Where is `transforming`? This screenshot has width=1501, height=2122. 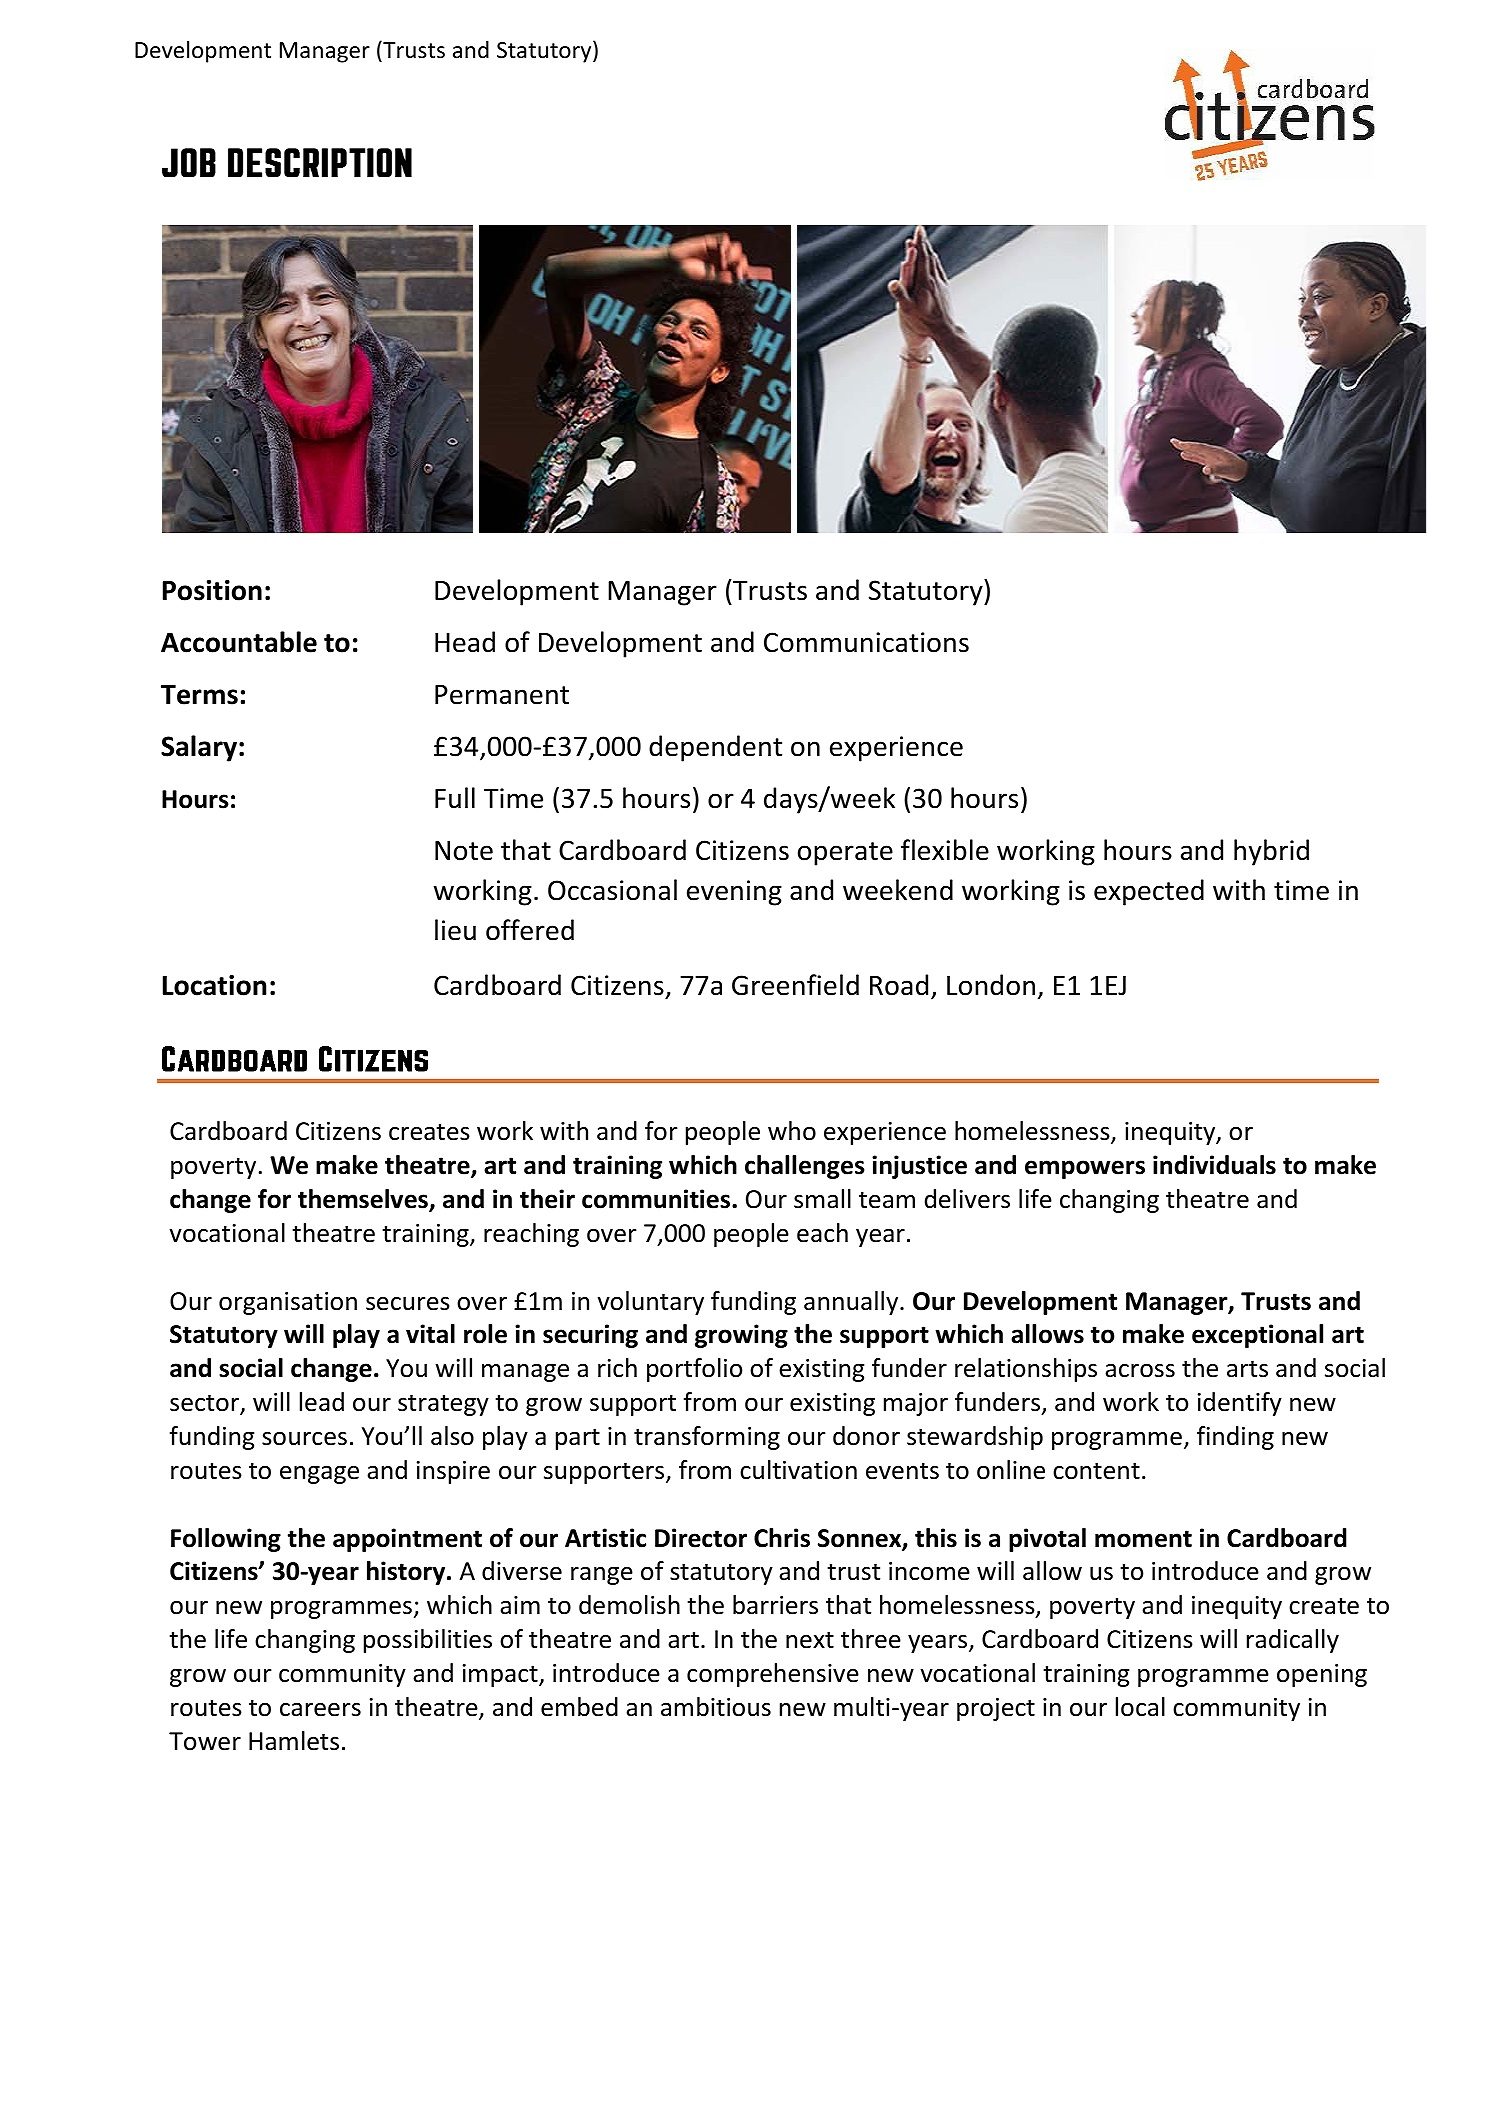 transforming is located at coordinates (707, 1438).
